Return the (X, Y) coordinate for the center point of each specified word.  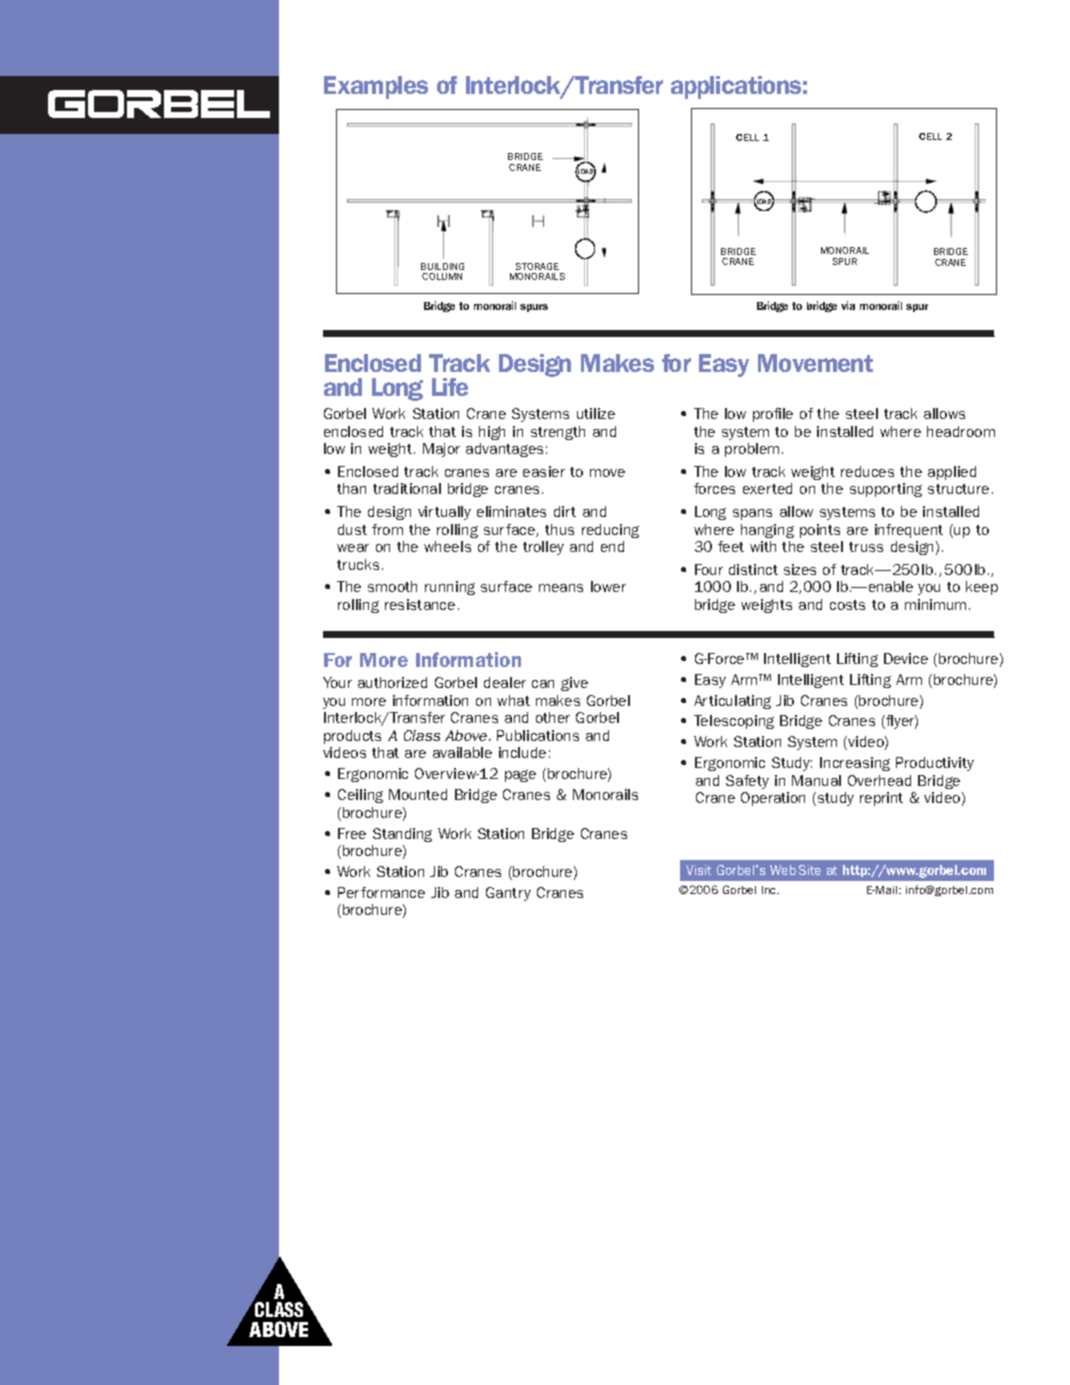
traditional (407, 488)
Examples (376, 87)
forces (714, 488)
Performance (381, 892)
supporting (886, 490)
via (848, 305)
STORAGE (537, 266)
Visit (698, 870)
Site (810, 870)
